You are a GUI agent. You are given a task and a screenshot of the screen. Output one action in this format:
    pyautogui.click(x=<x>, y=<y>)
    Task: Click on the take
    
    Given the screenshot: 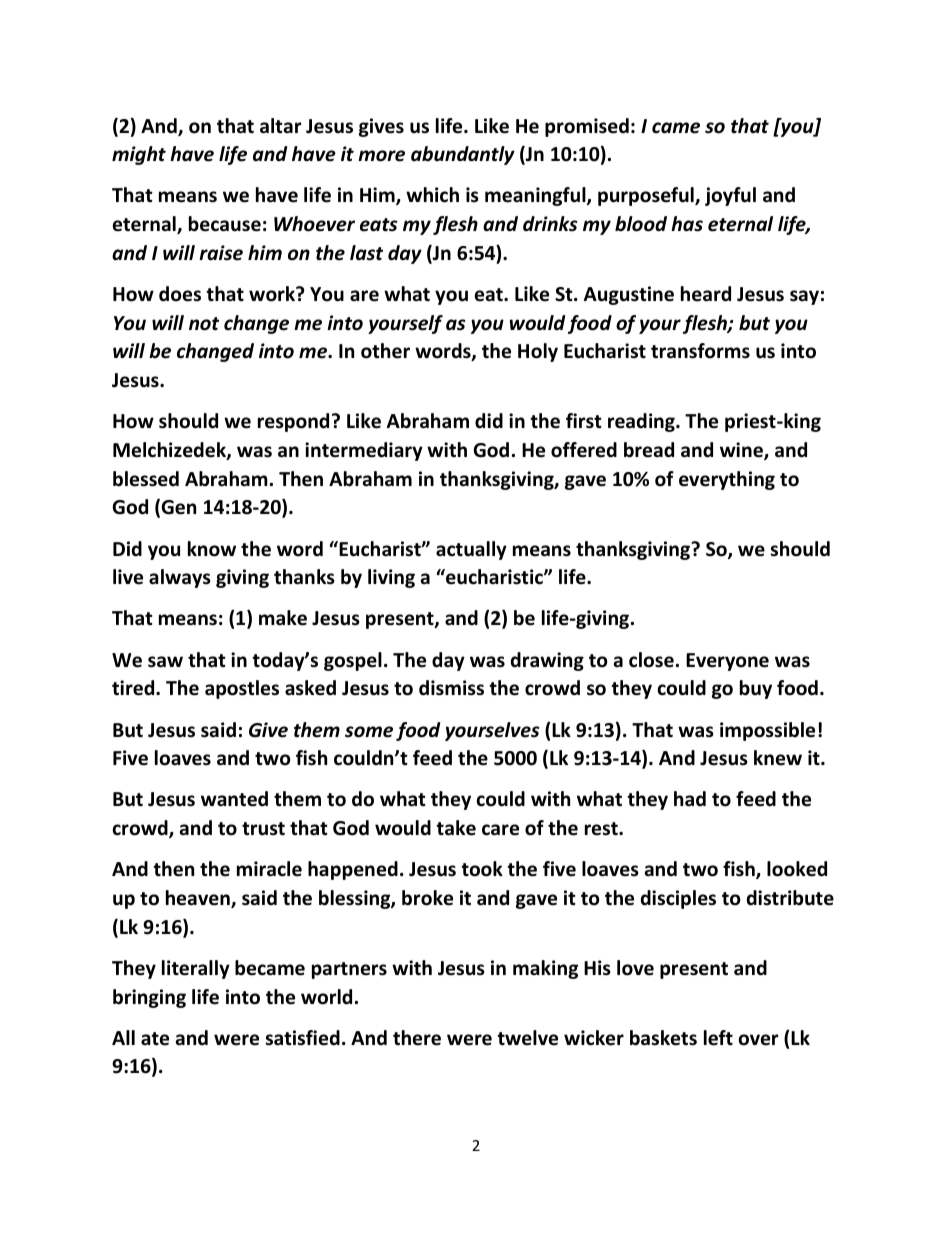 What is the action you would take?
    pyautogui.click(x=456, y=828)
